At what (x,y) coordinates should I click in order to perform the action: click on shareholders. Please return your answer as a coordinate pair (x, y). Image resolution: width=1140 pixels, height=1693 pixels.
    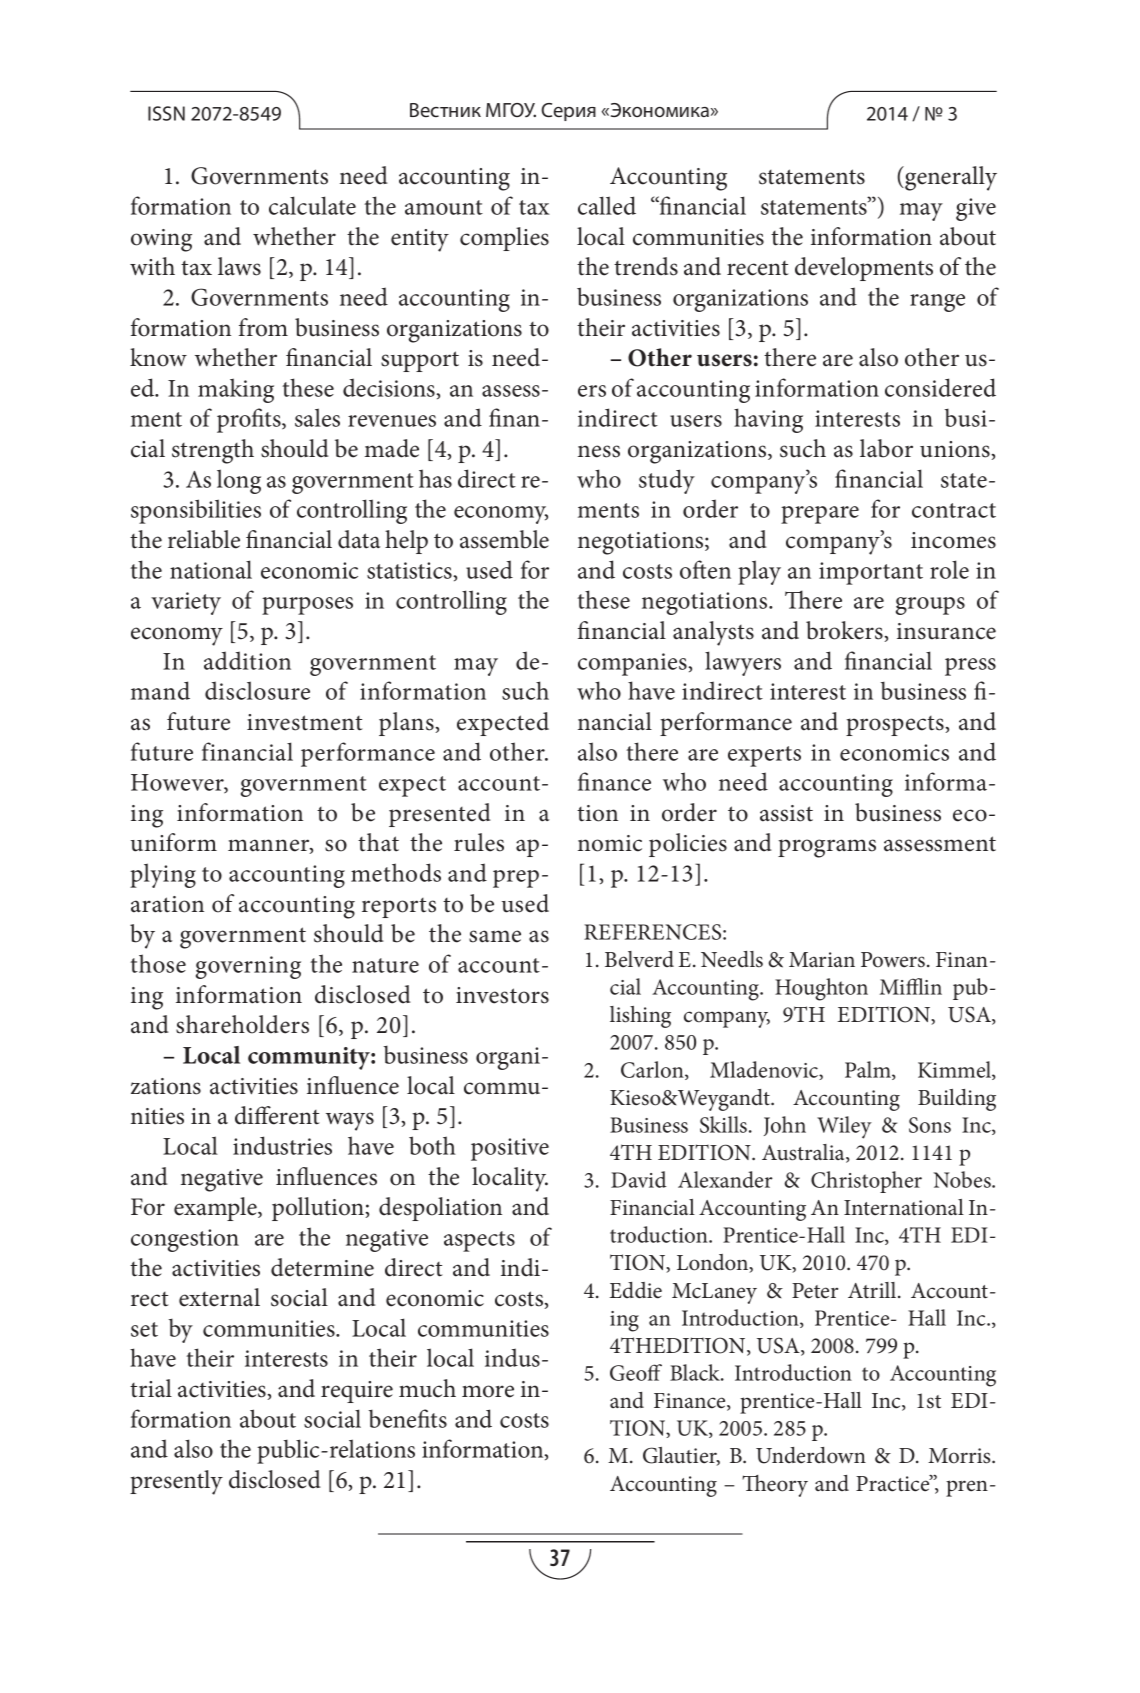
    Looking at the image, I should click on (242, 1024).
